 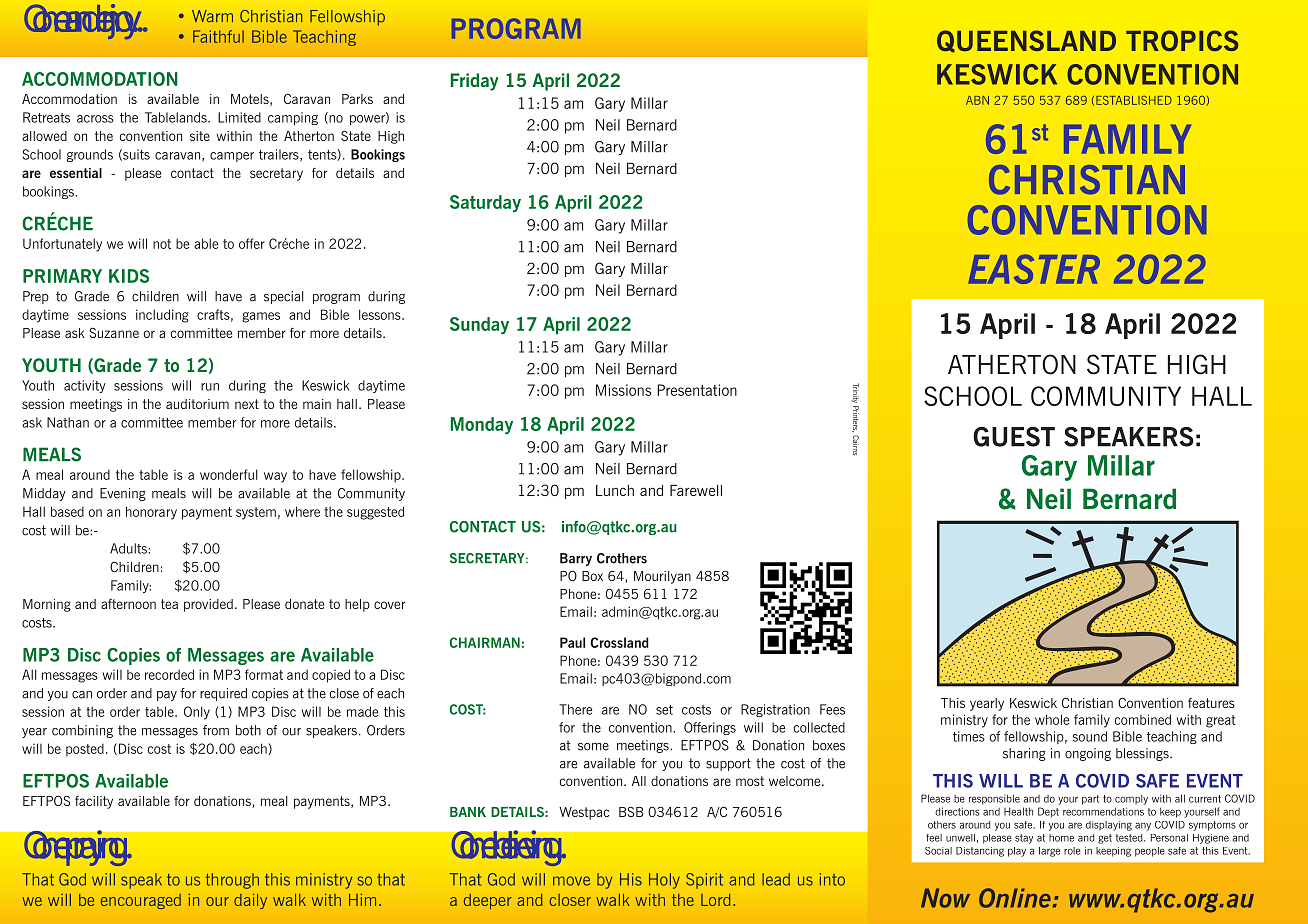 What do you see at coordinates (229, 474) in the image?
I see `wonderful` at bounding box center [229, 474].
